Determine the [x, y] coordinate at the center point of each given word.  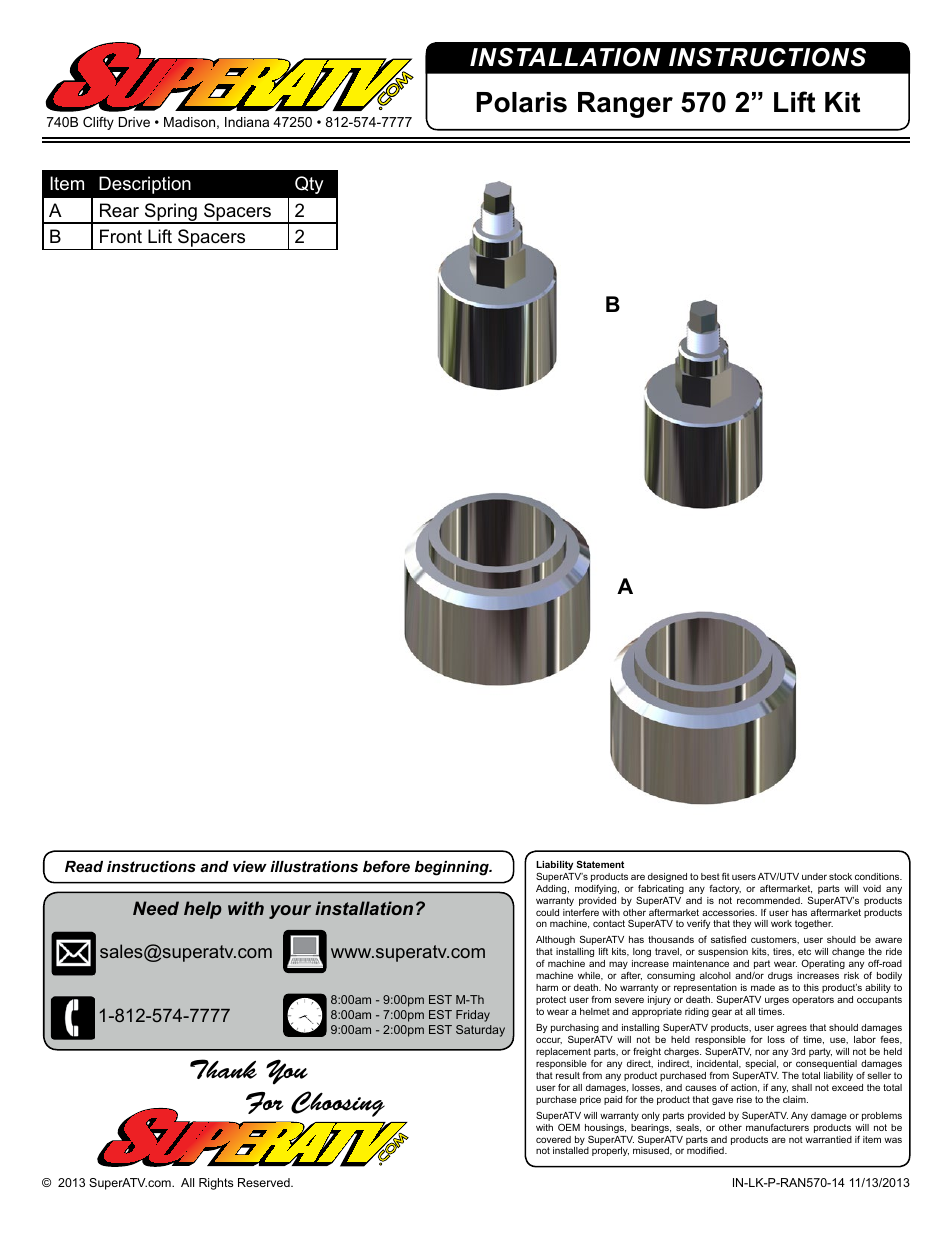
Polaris [521, 102]
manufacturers [777, 1127]
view [250, 866]
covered [553, 1139]
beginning [453, 868]
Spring [171, 213]
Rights [216, 1184]
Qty [309, 185]
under [814, 876]
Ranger [625, 105]
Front [121, 236]
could [547, 912]
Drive [134, 122]
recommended [769, 900]
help [203, 910]
